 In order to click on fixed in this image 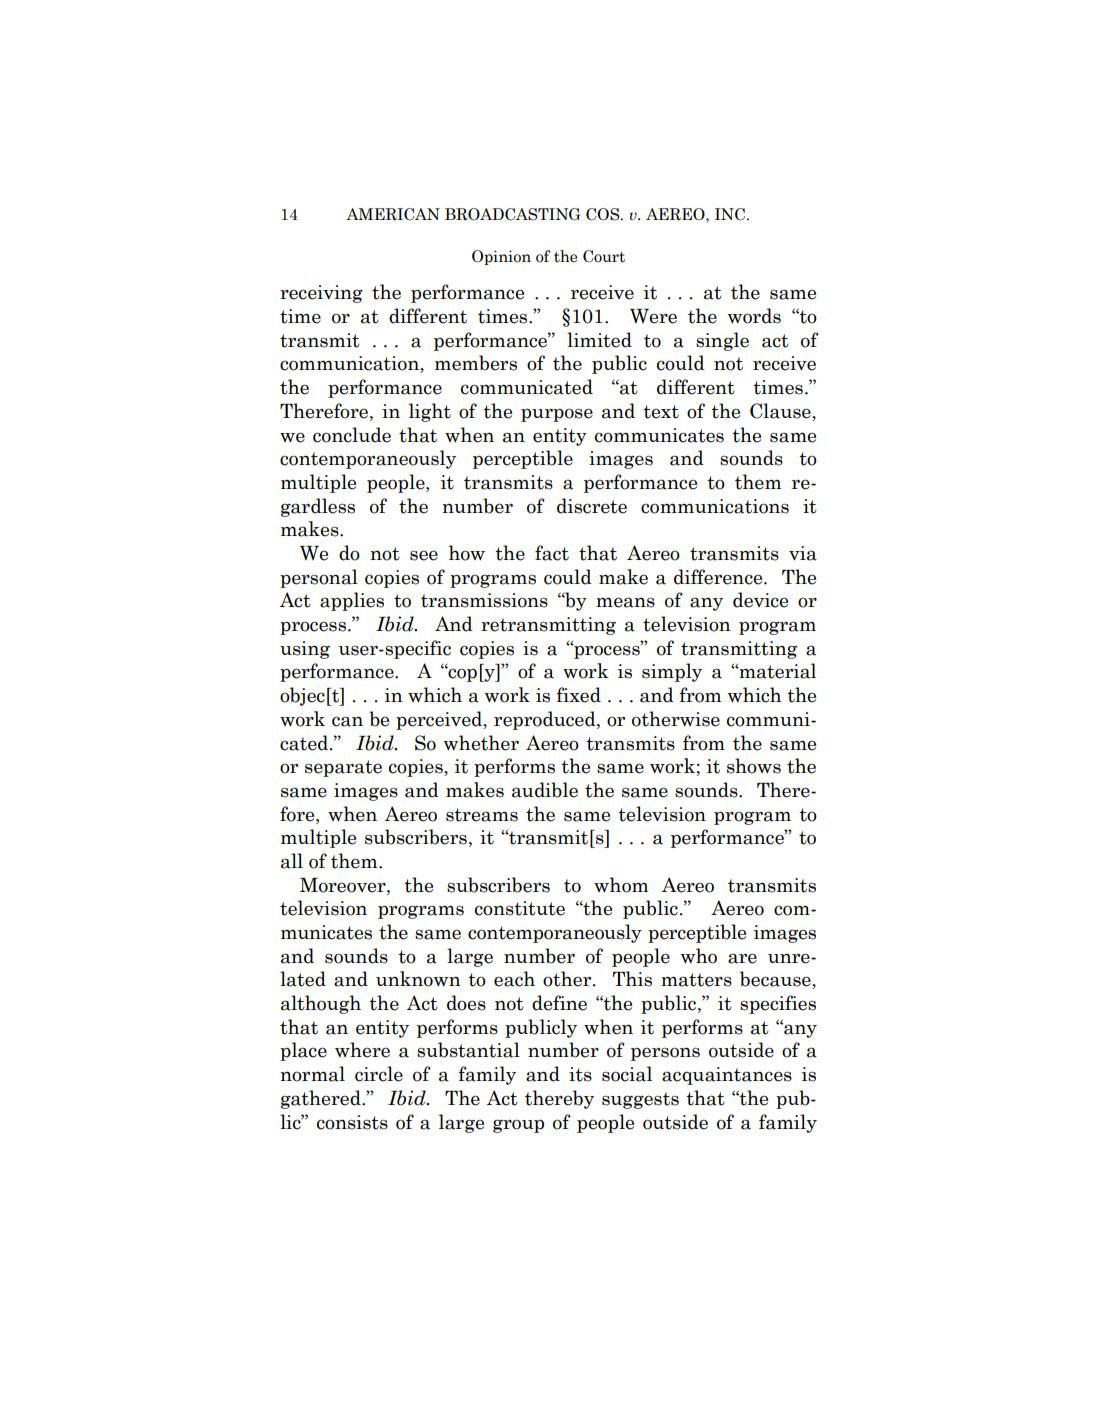, I will do `click(578, 695)`.
